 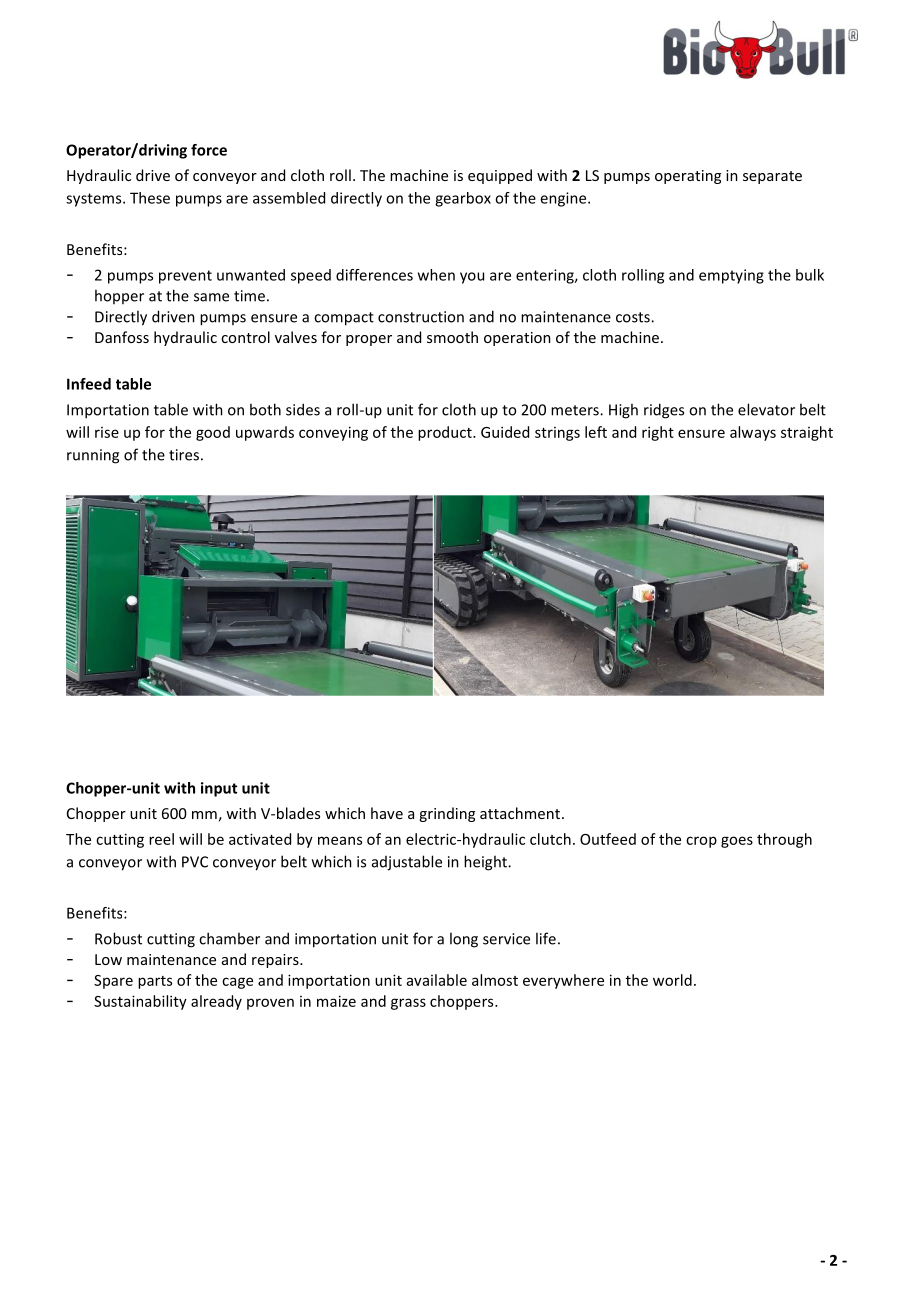 What do you see at coordinates (150, 198) in the screenshot?
I see `These` at bounding box center [150, 198].
